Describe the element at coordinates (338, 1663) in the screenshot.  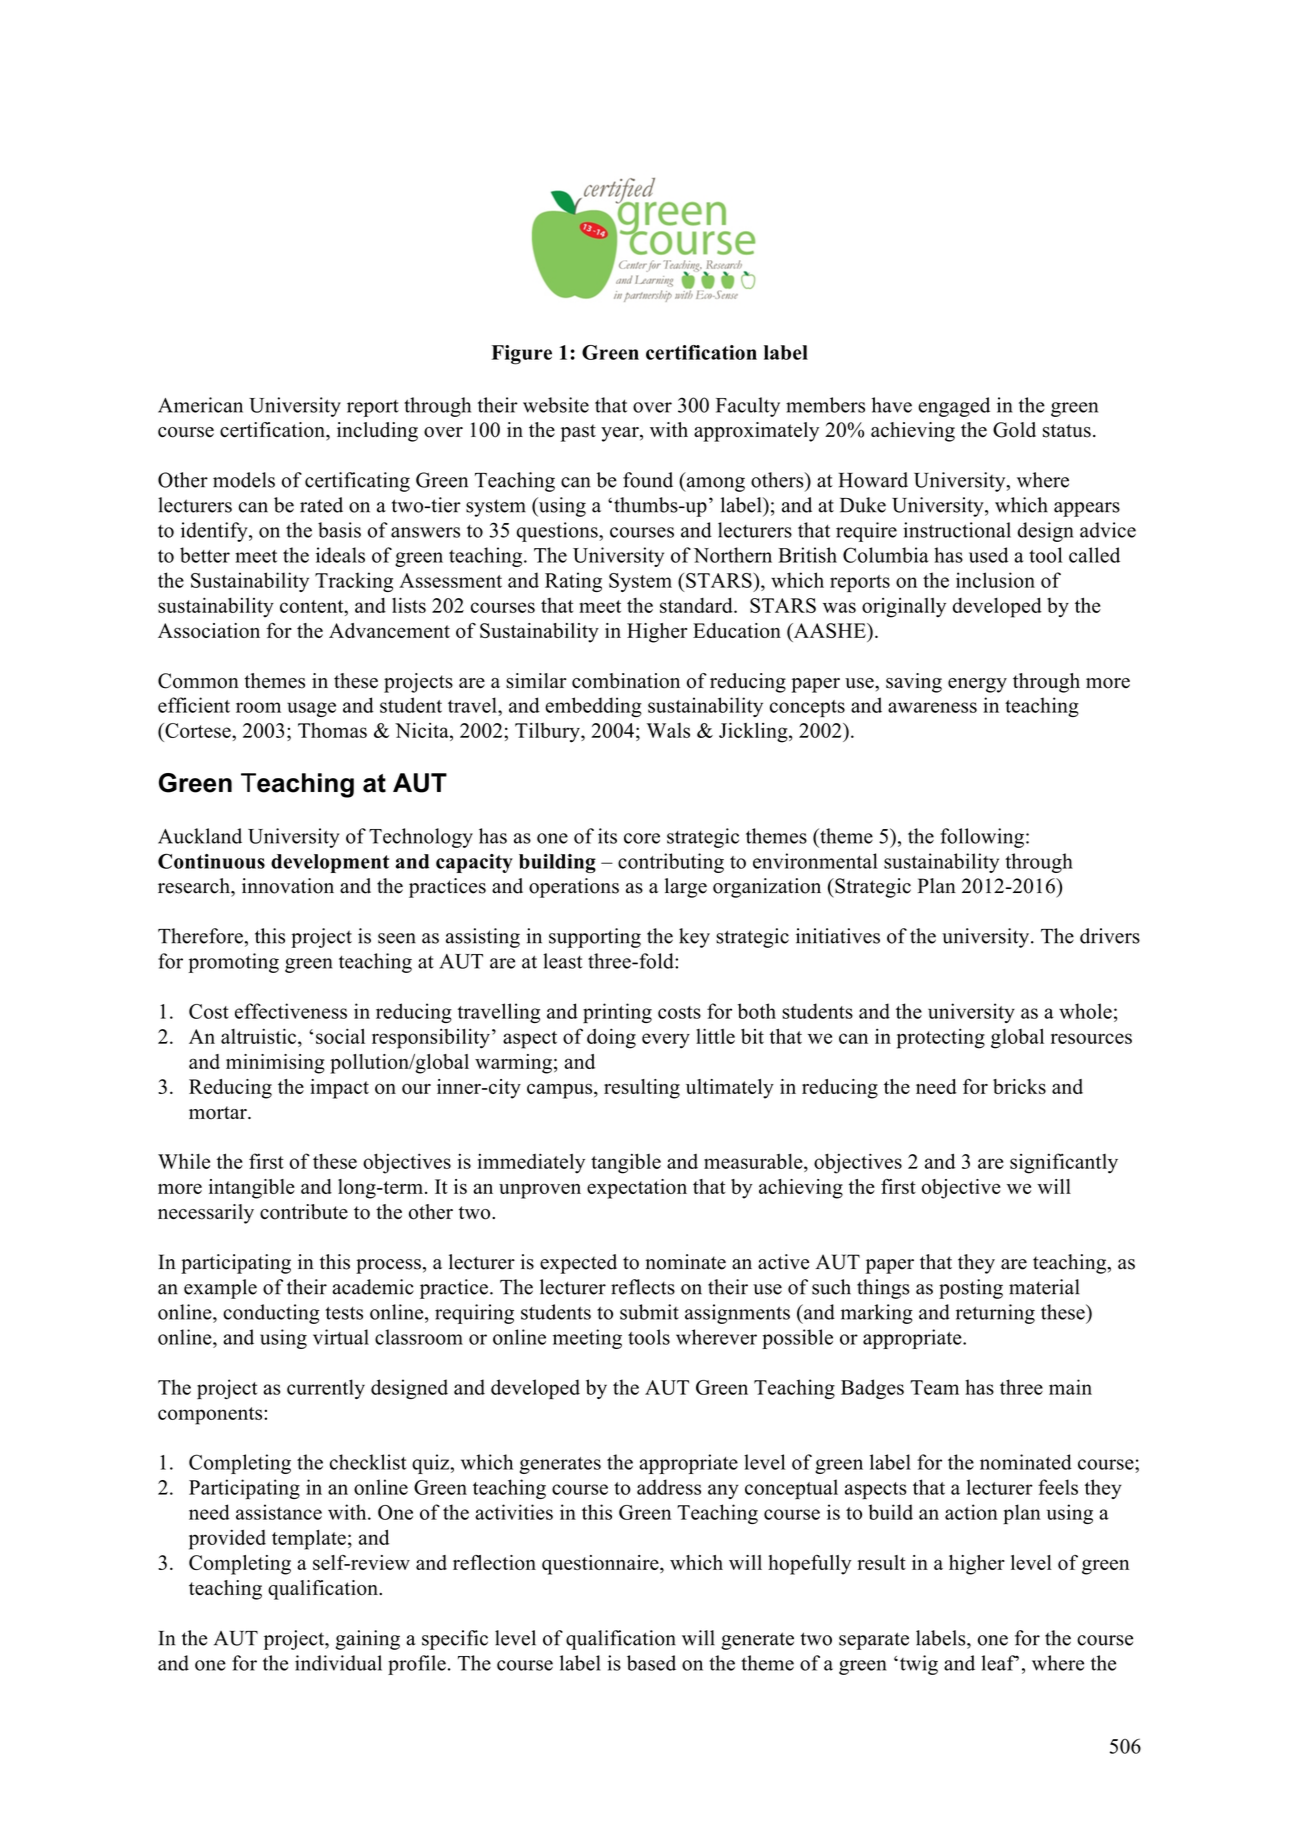
I see `individual` at that location.
